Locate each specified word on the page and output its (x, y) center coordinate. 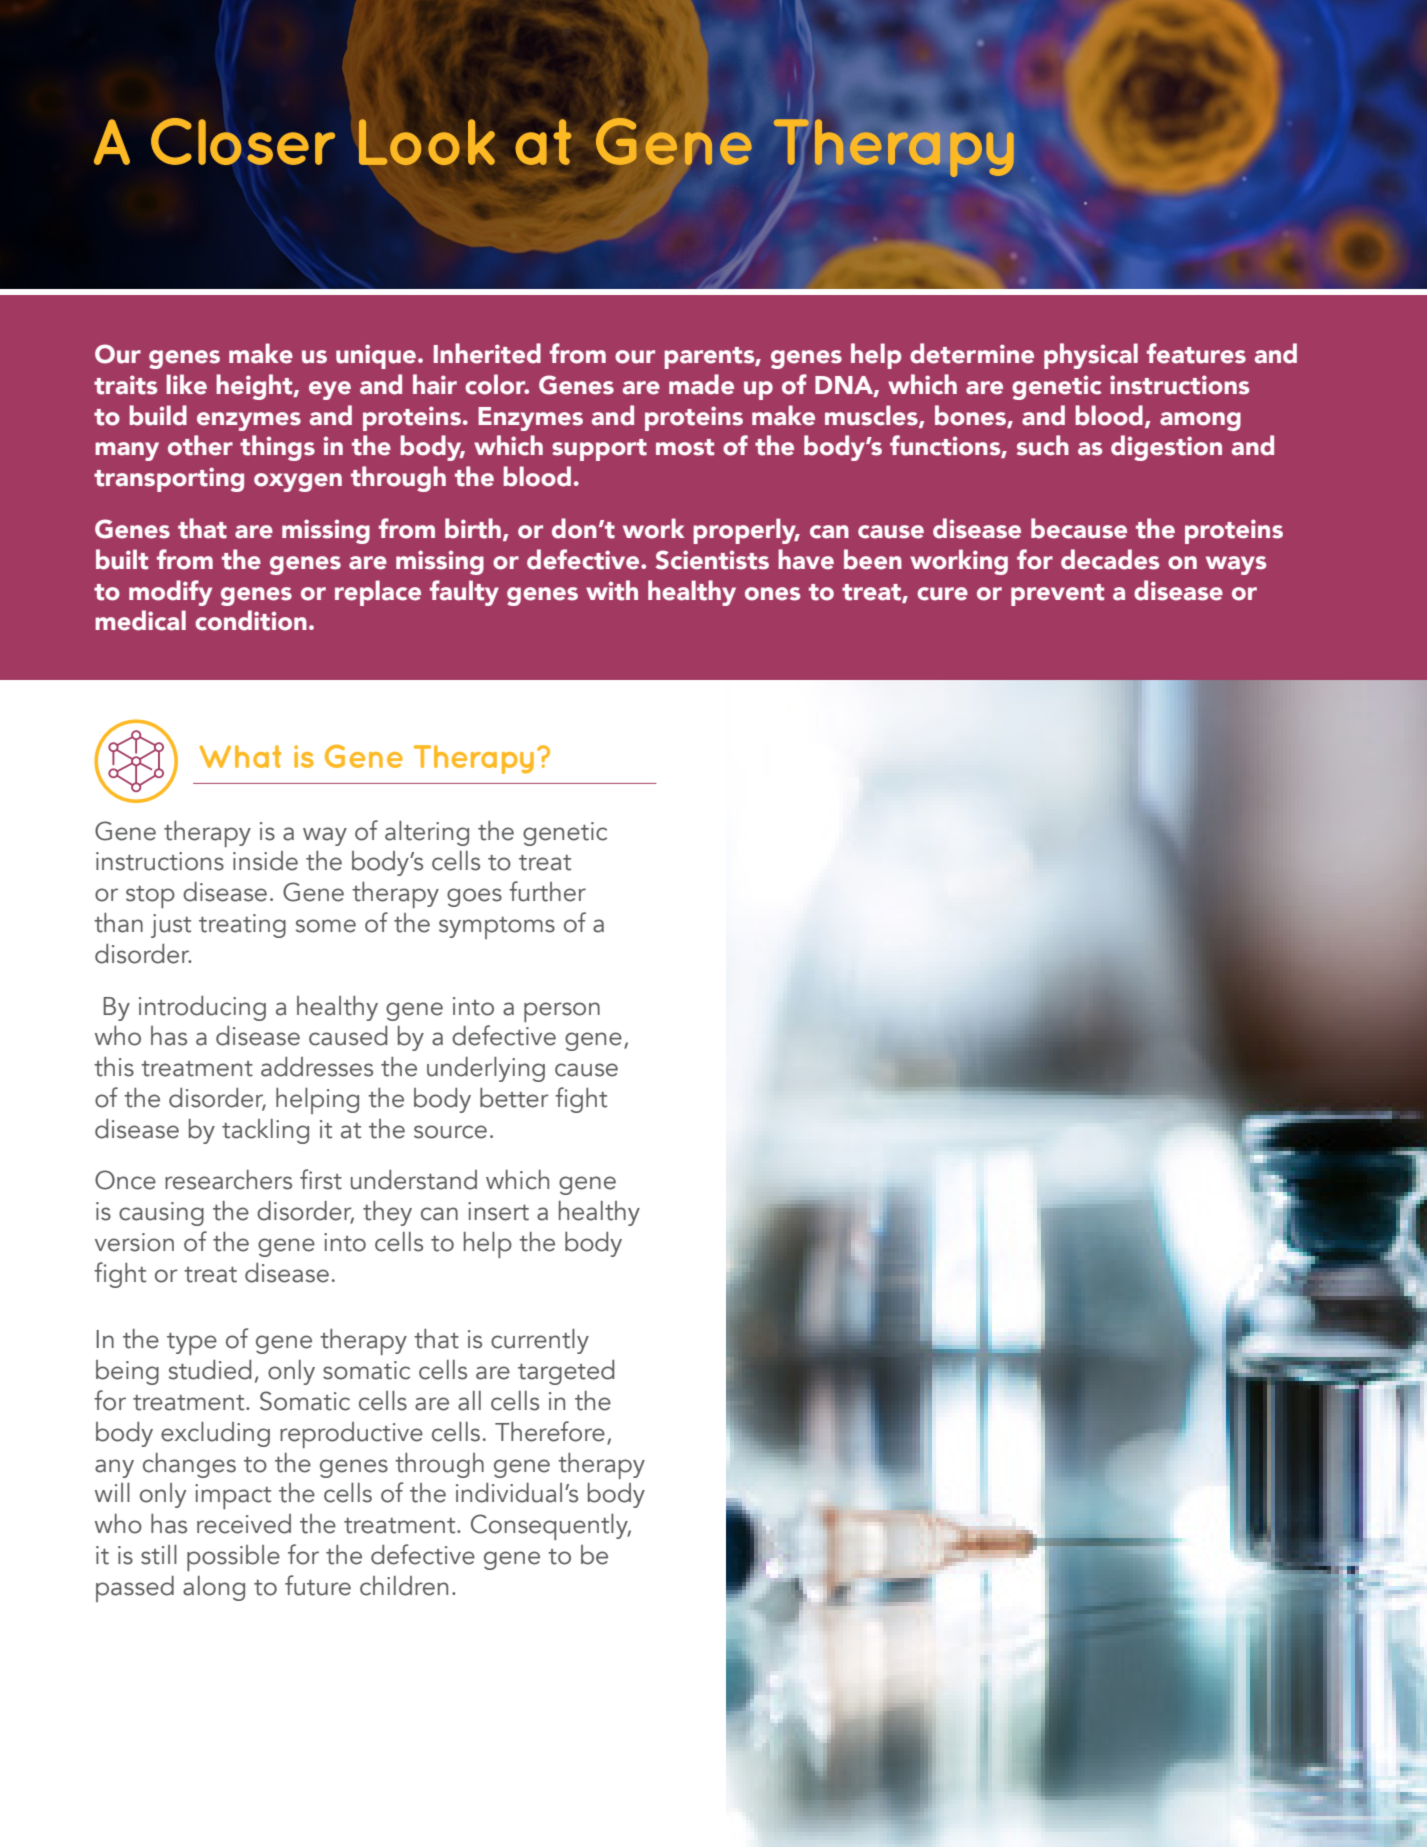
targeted (566, 1372)
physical (1091, 356)
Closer (243, 141)
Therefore (550, 1431)
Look (427, 142)
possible (233, 1558)
